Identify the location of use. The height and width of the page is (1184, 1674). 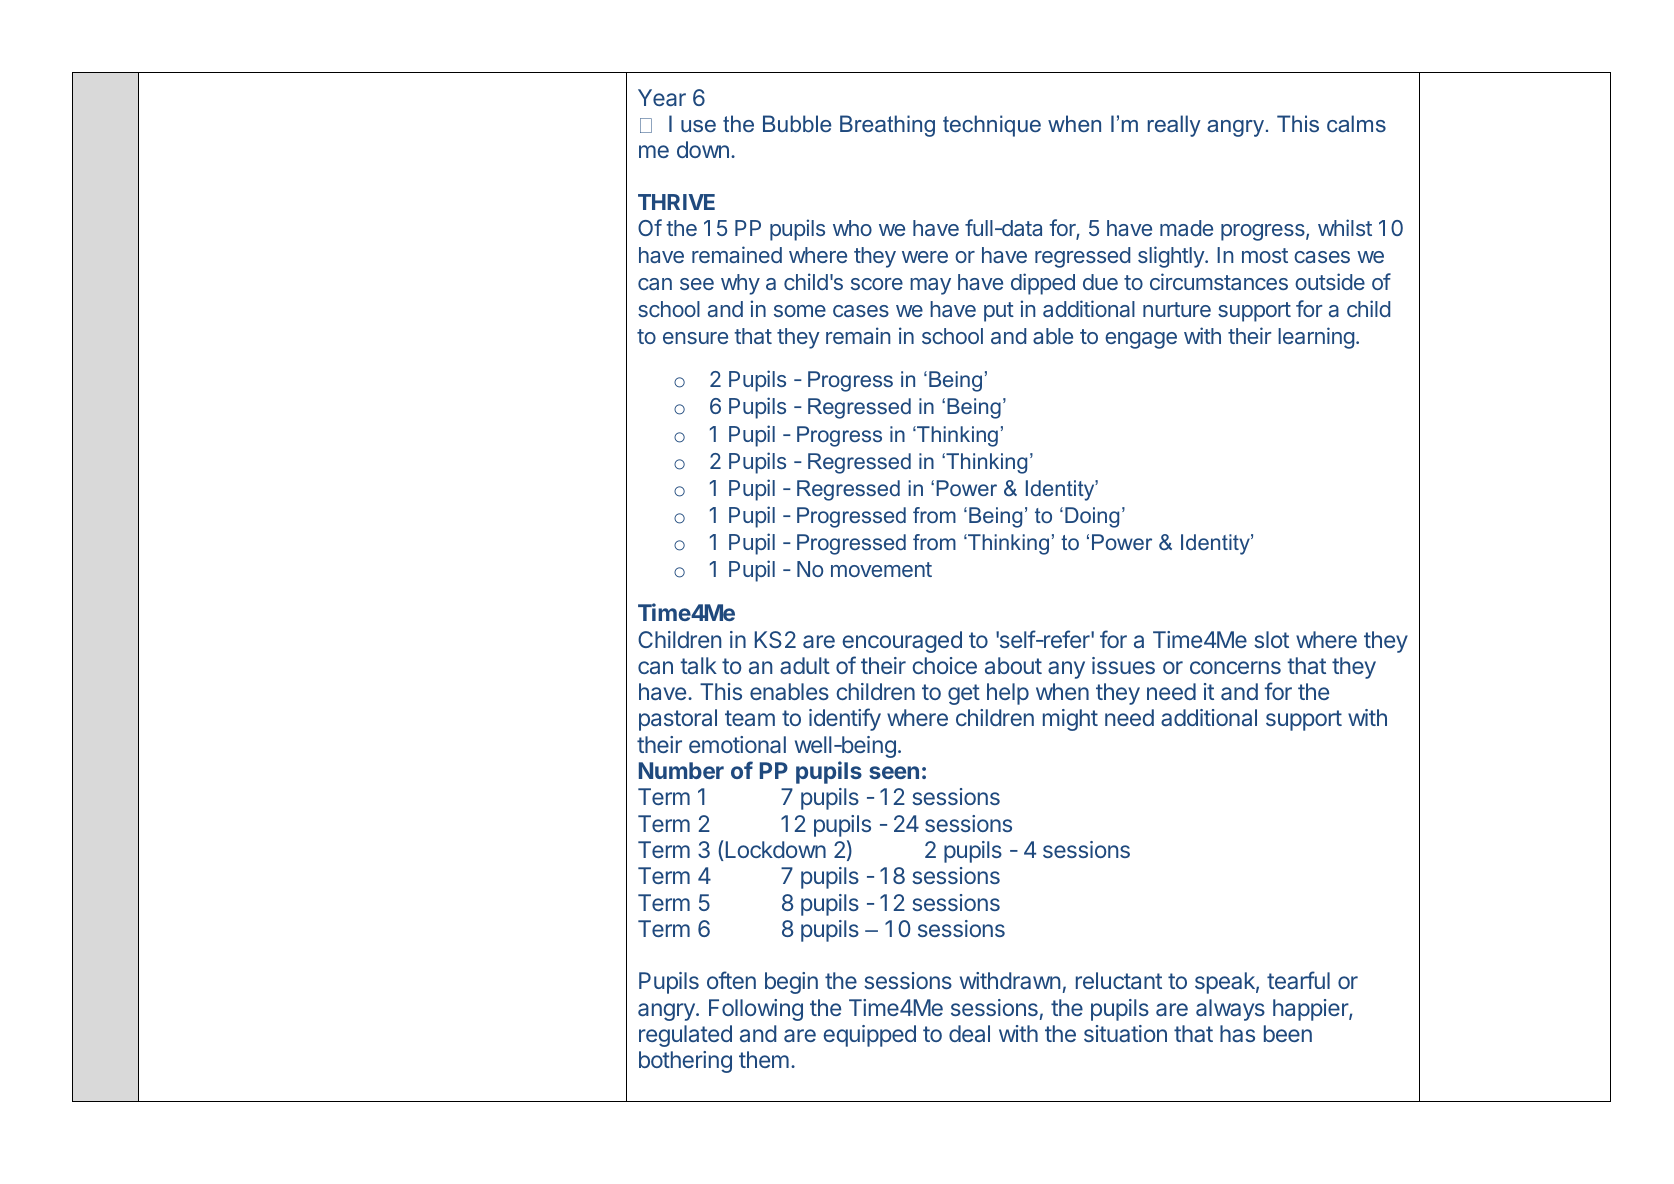
(698, 126).
